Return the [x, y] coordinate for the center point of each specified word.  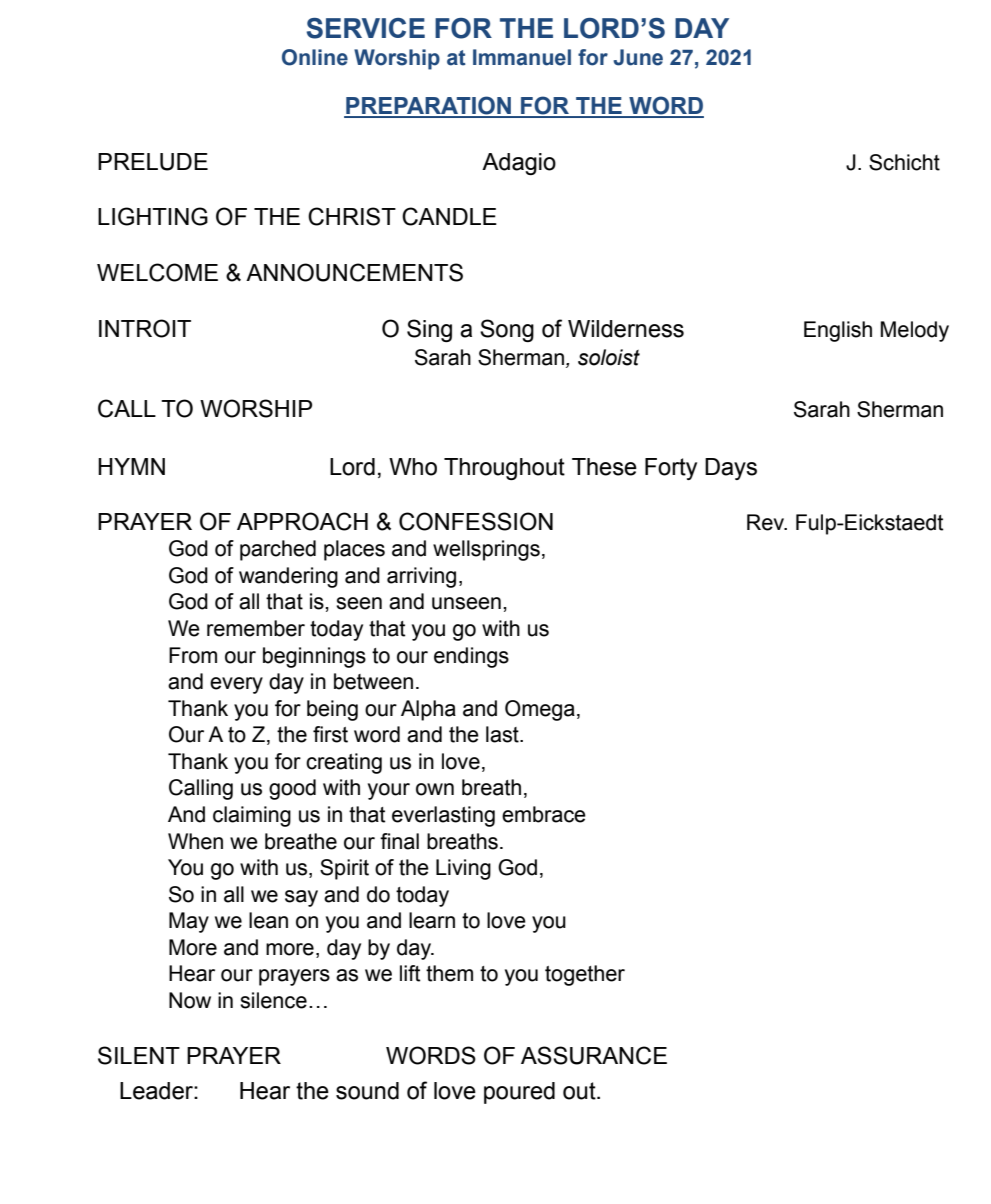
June [638, 57]
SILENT [139, 1055]
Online [315, 57]
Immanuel [522, 57]
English [838, 331]
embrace [544, 814]
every [236, 685]
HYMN [131, 466]
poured [519, 1093]
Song [507, 330]
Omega [540, 710]
